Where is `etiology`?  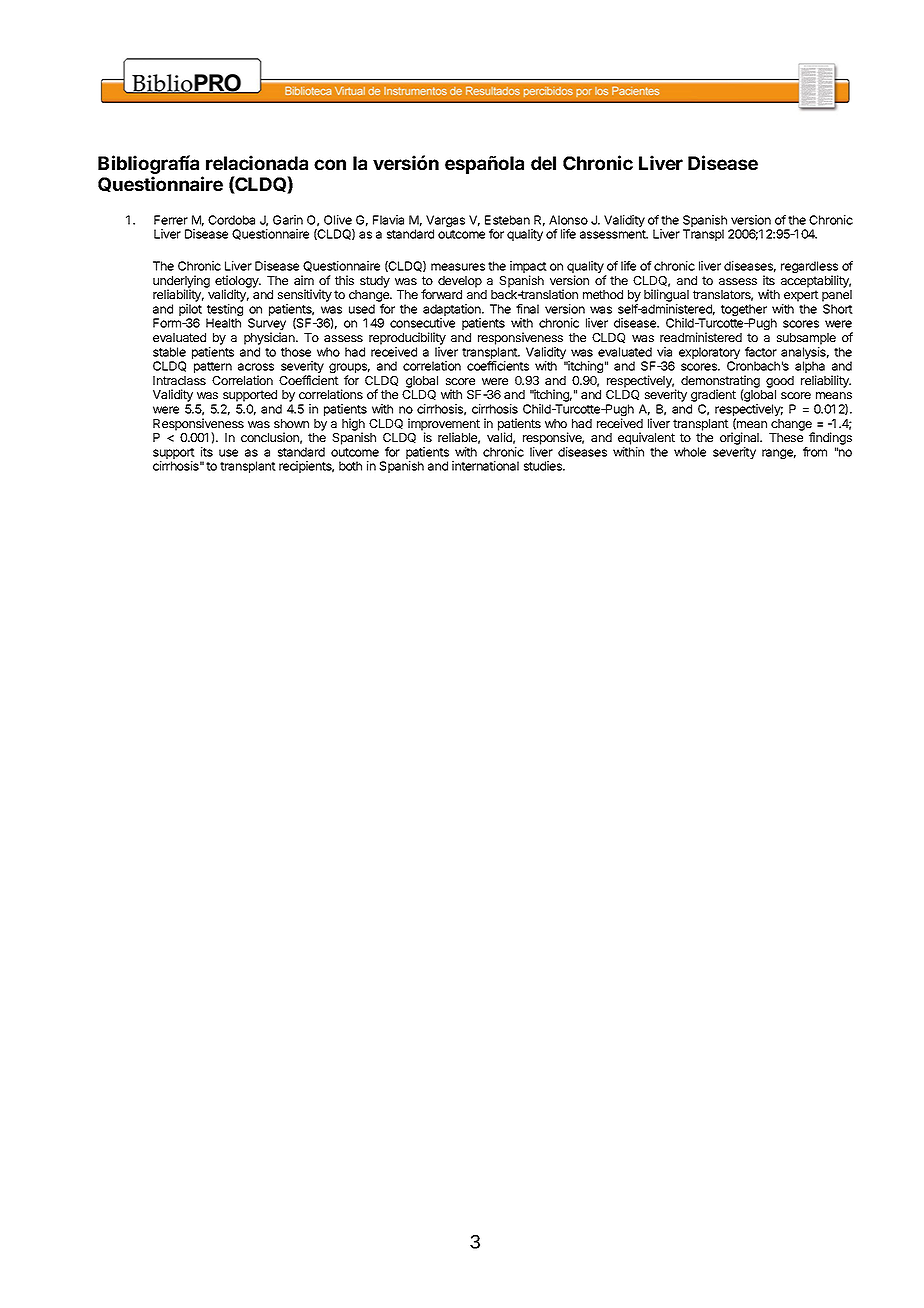
etiology is located at coordinates (238, 282).
